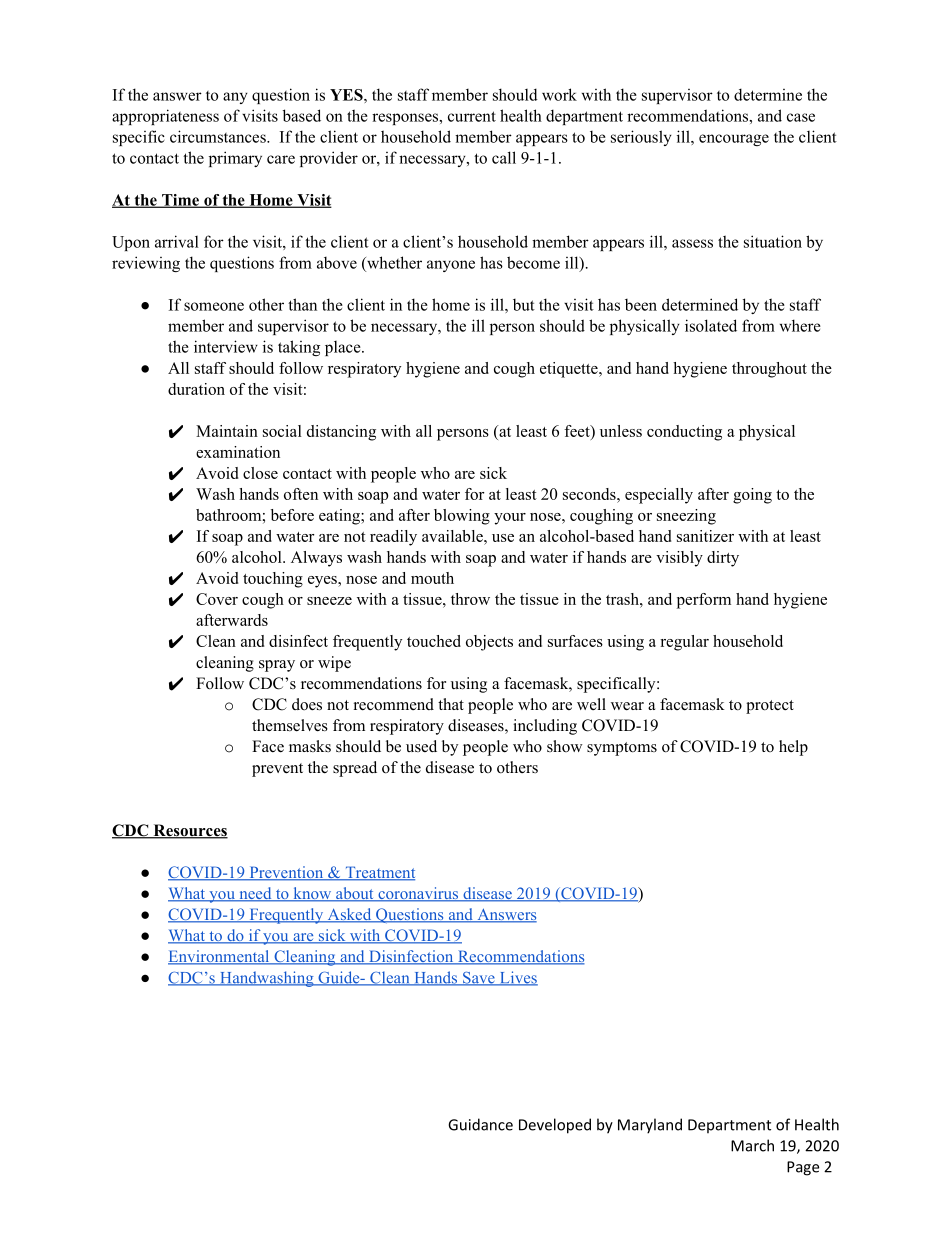  What do you see at coordinates (462, 517) in the image?
I see `blowing` at bounding box center [462, 517].
